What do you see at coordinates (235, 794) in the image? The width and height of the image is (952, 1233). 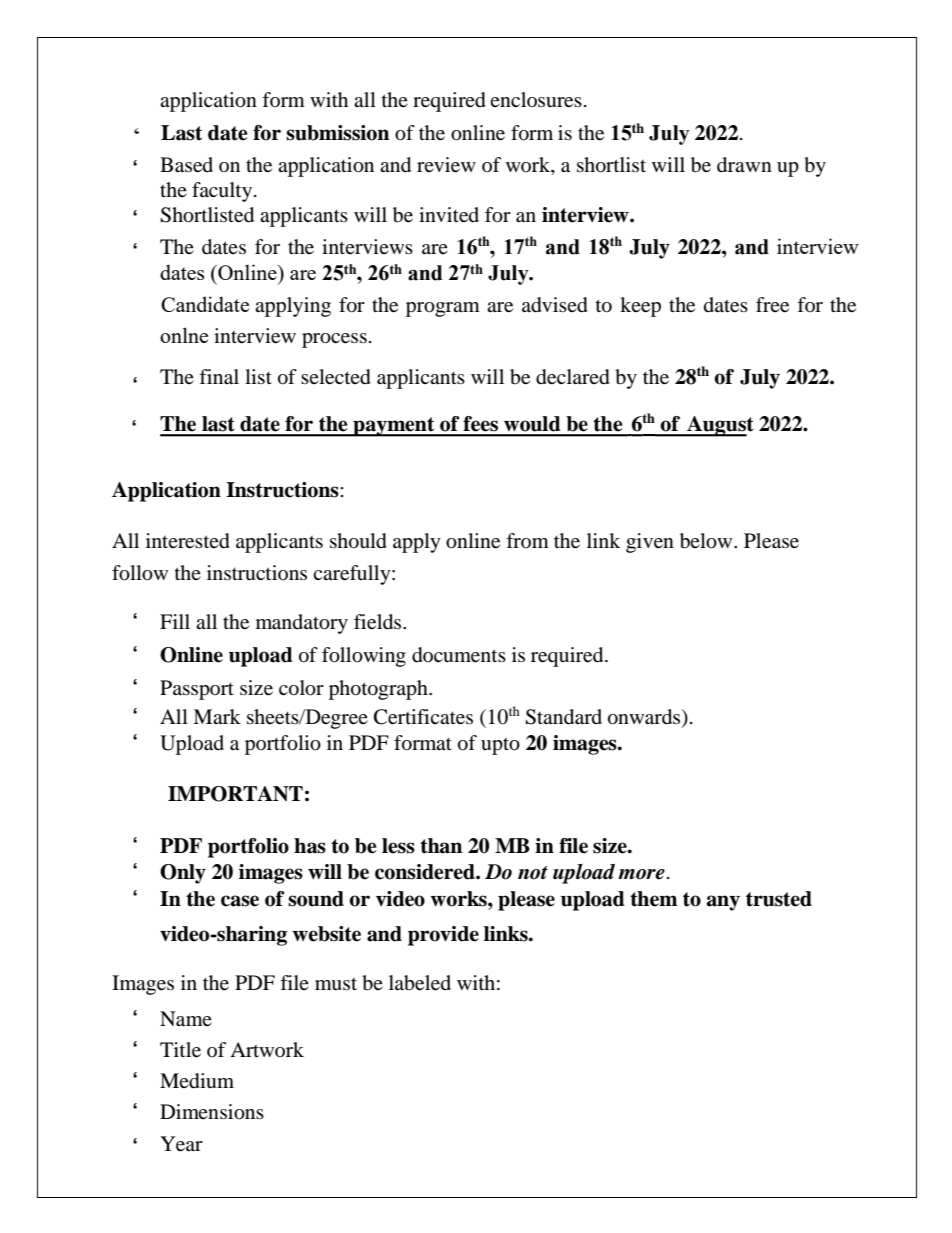 I see `IMPORTANT` at bounding box center [235, 794].
